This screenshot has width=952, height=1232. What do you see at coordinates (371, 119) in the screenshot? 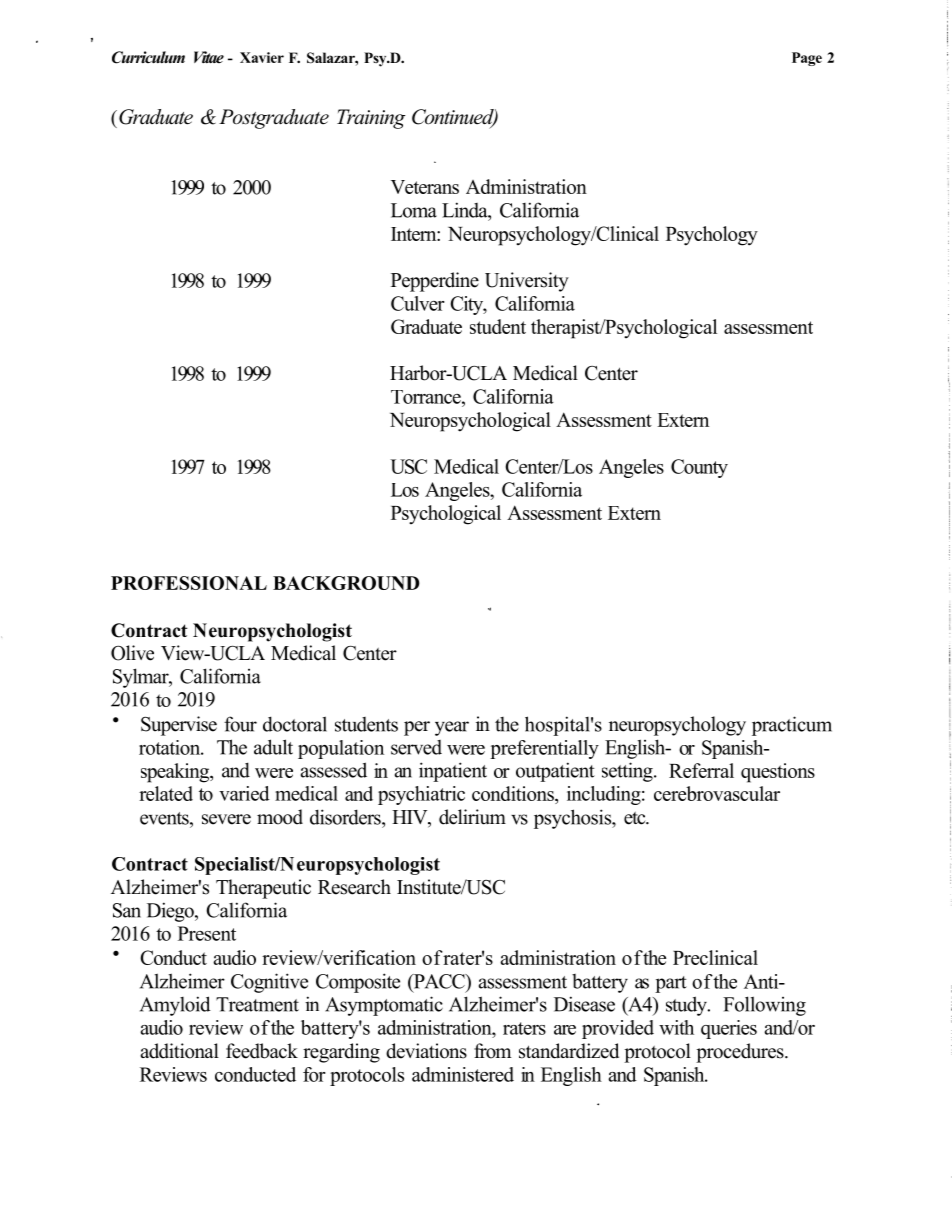
I see `Training` at bounding box center [371, 119].
